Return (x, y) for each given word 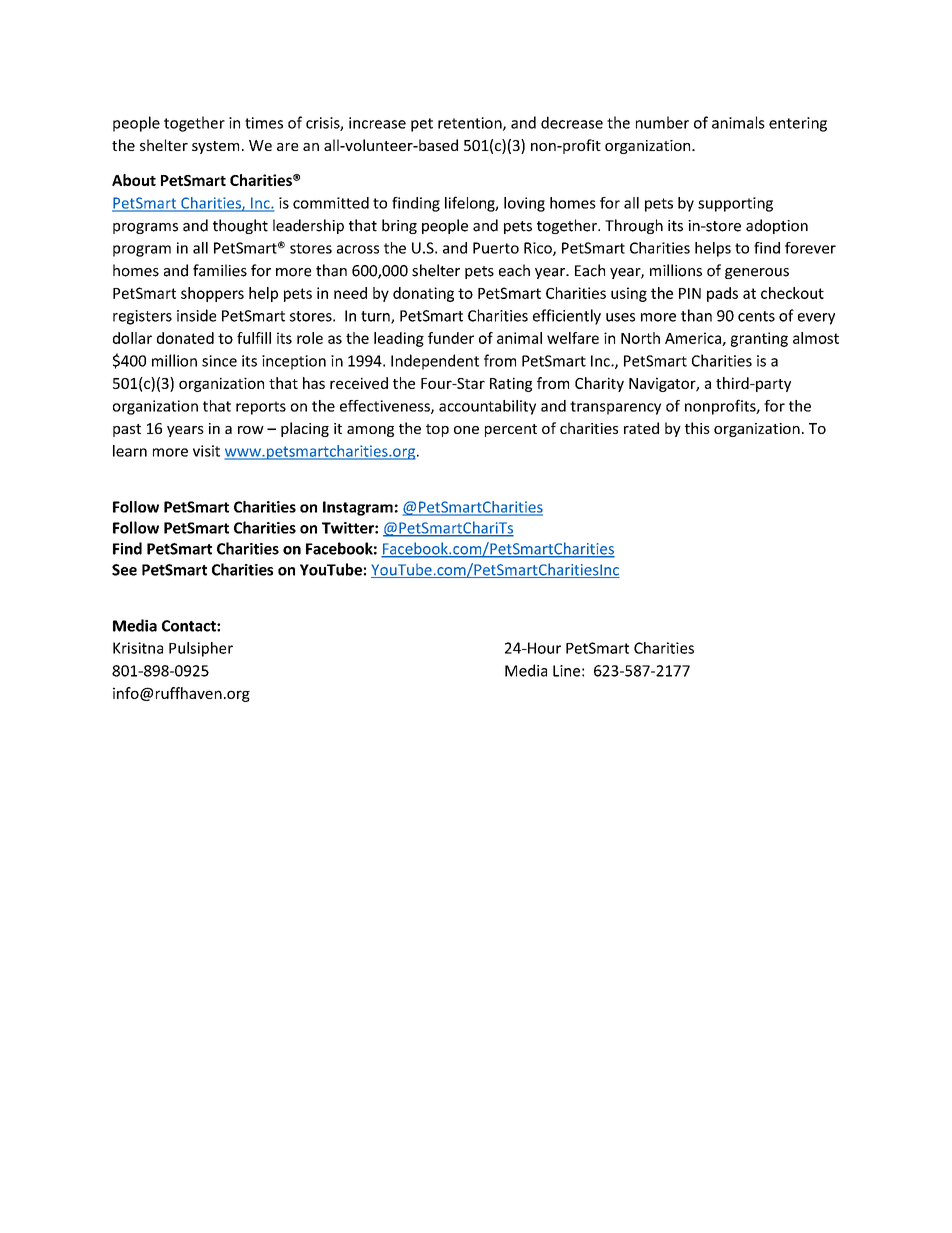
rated (641, 428)
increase (377, 123)
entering (798, 124)
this (697, 428)
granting (759, 339)
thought (240, 226)
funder (451, 338)
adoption (777, 226)
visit (206, 451)
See (124, 570)
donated (185, 338)
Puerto (496, 248)
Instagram (358, 508)
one (466, 430)
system (215, 147)
